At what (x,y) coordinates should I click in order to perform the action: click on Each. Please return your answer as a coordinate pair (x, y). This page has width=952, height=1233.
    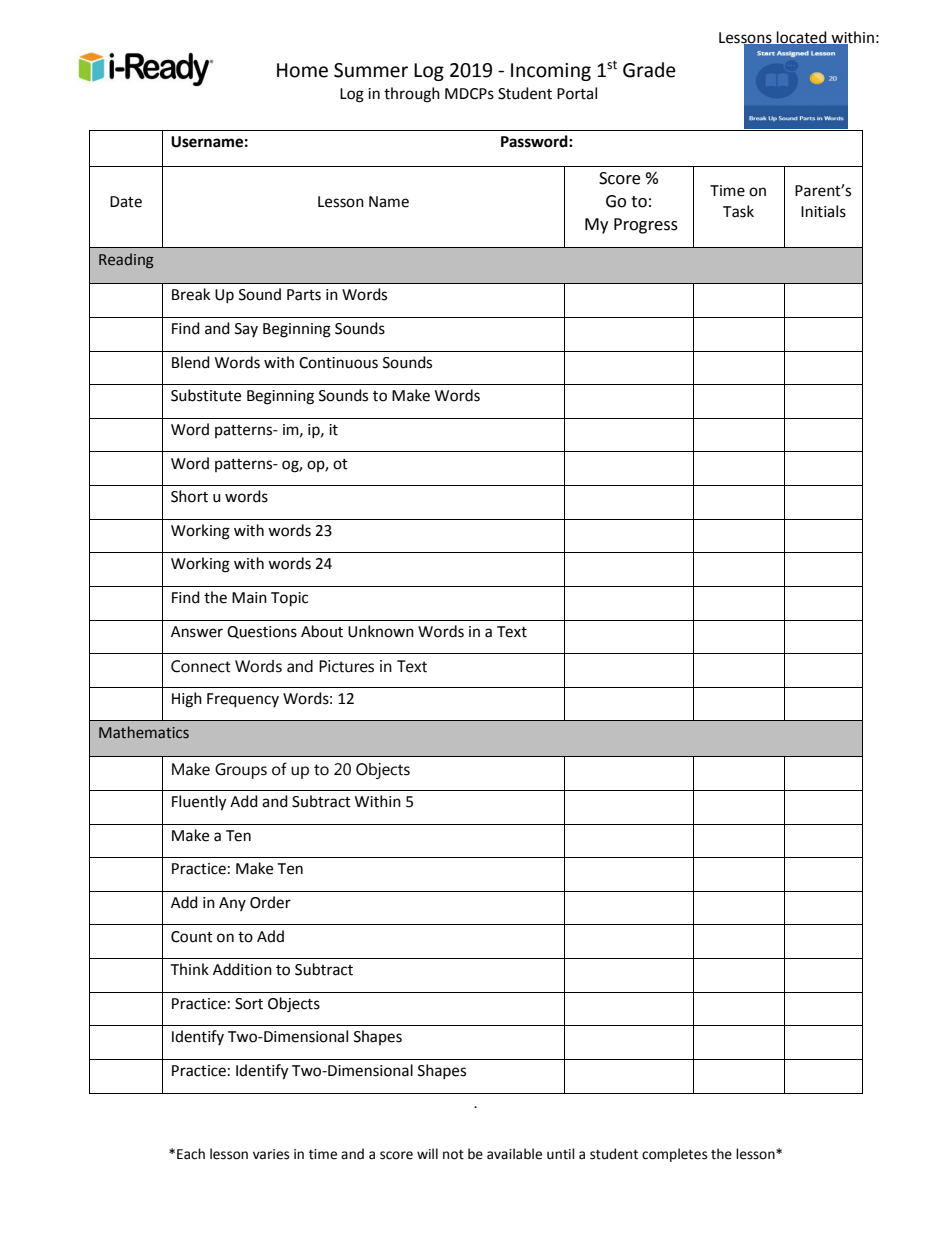
    Looking at the image, I should click on (191, 1154).
